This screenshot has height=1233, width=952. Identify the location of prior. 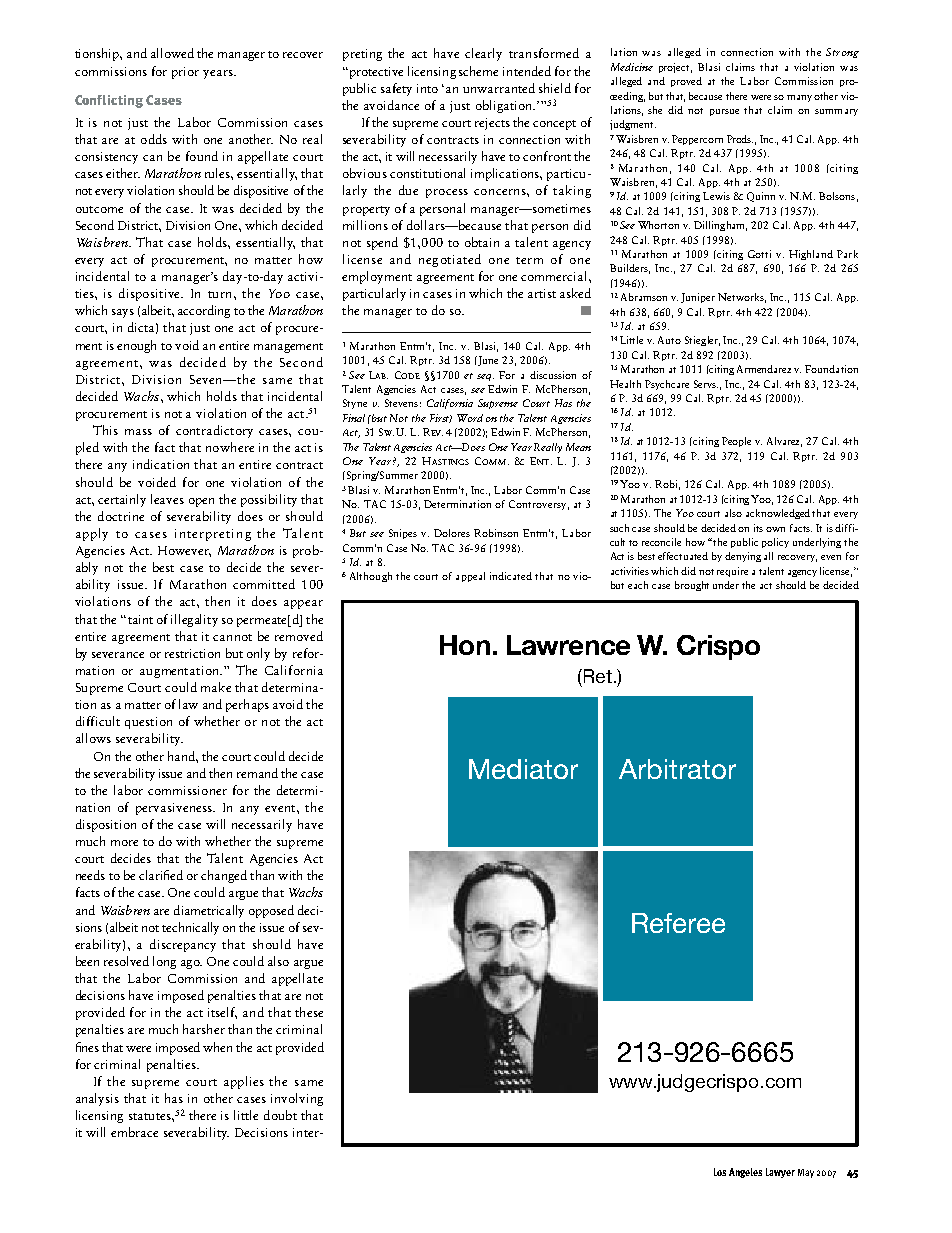
(185, 73).
